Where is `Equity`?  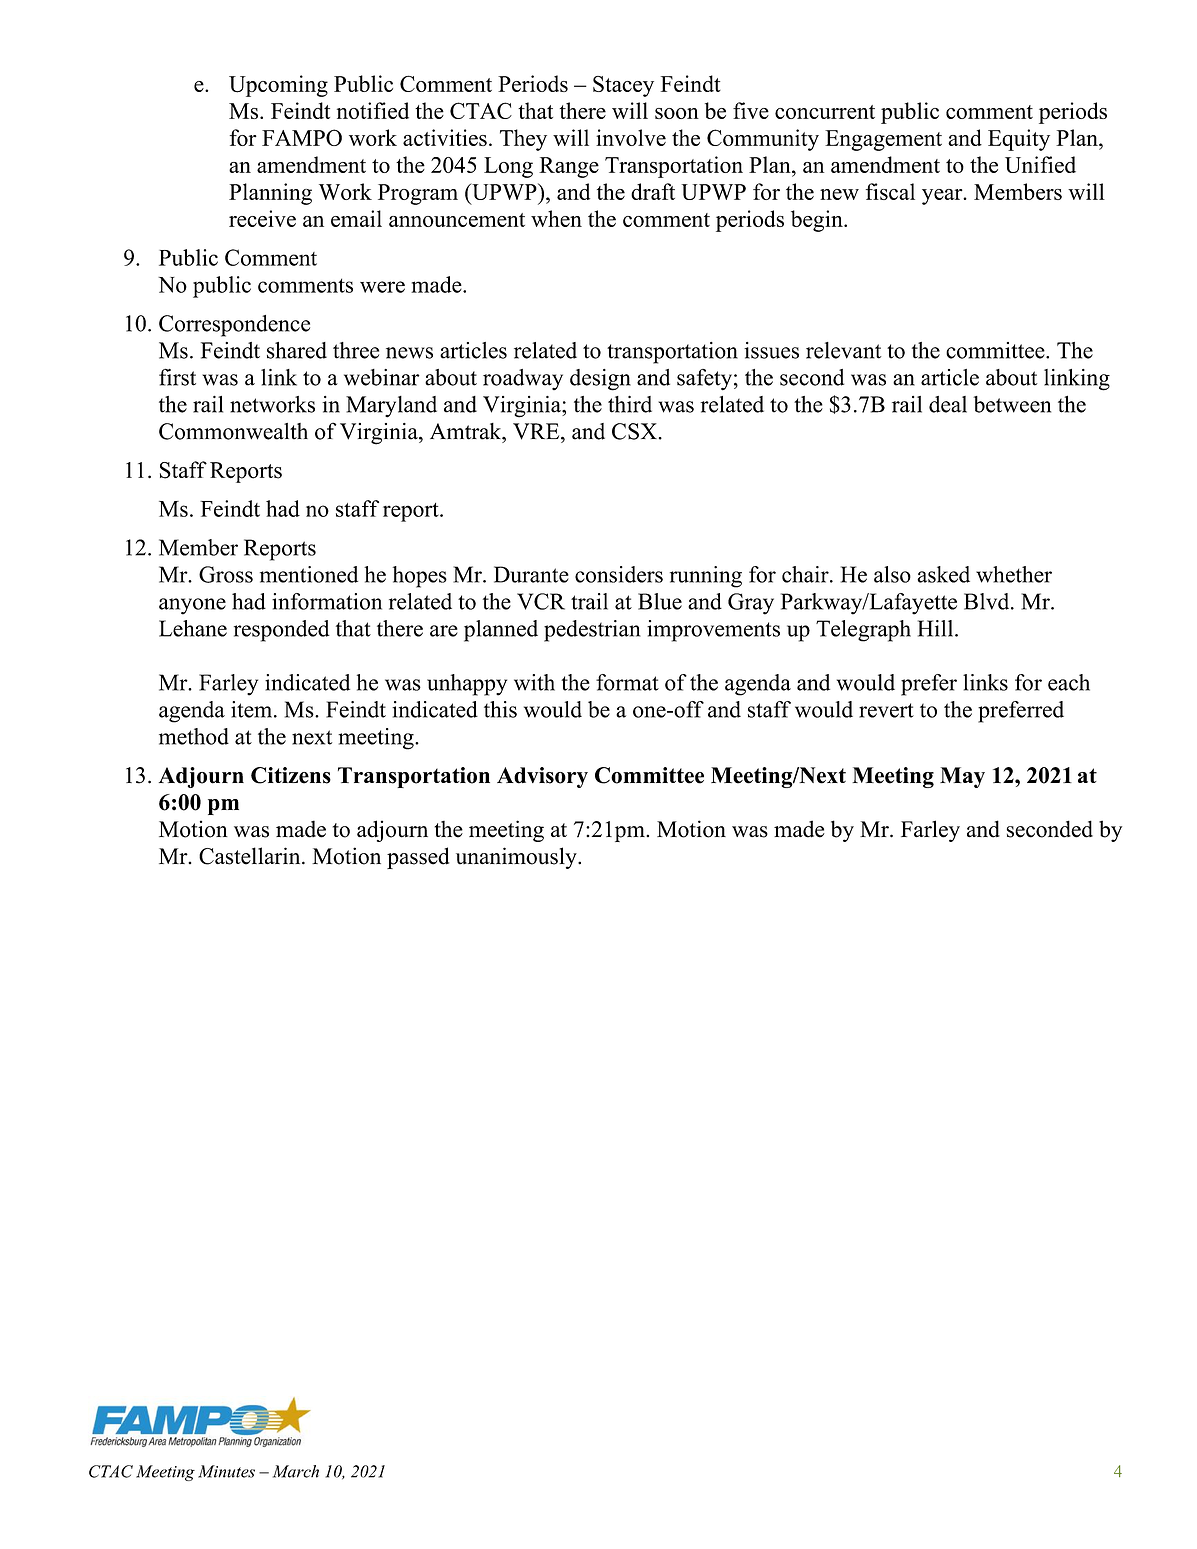
Equity is located at coordinates (1019, 140).
